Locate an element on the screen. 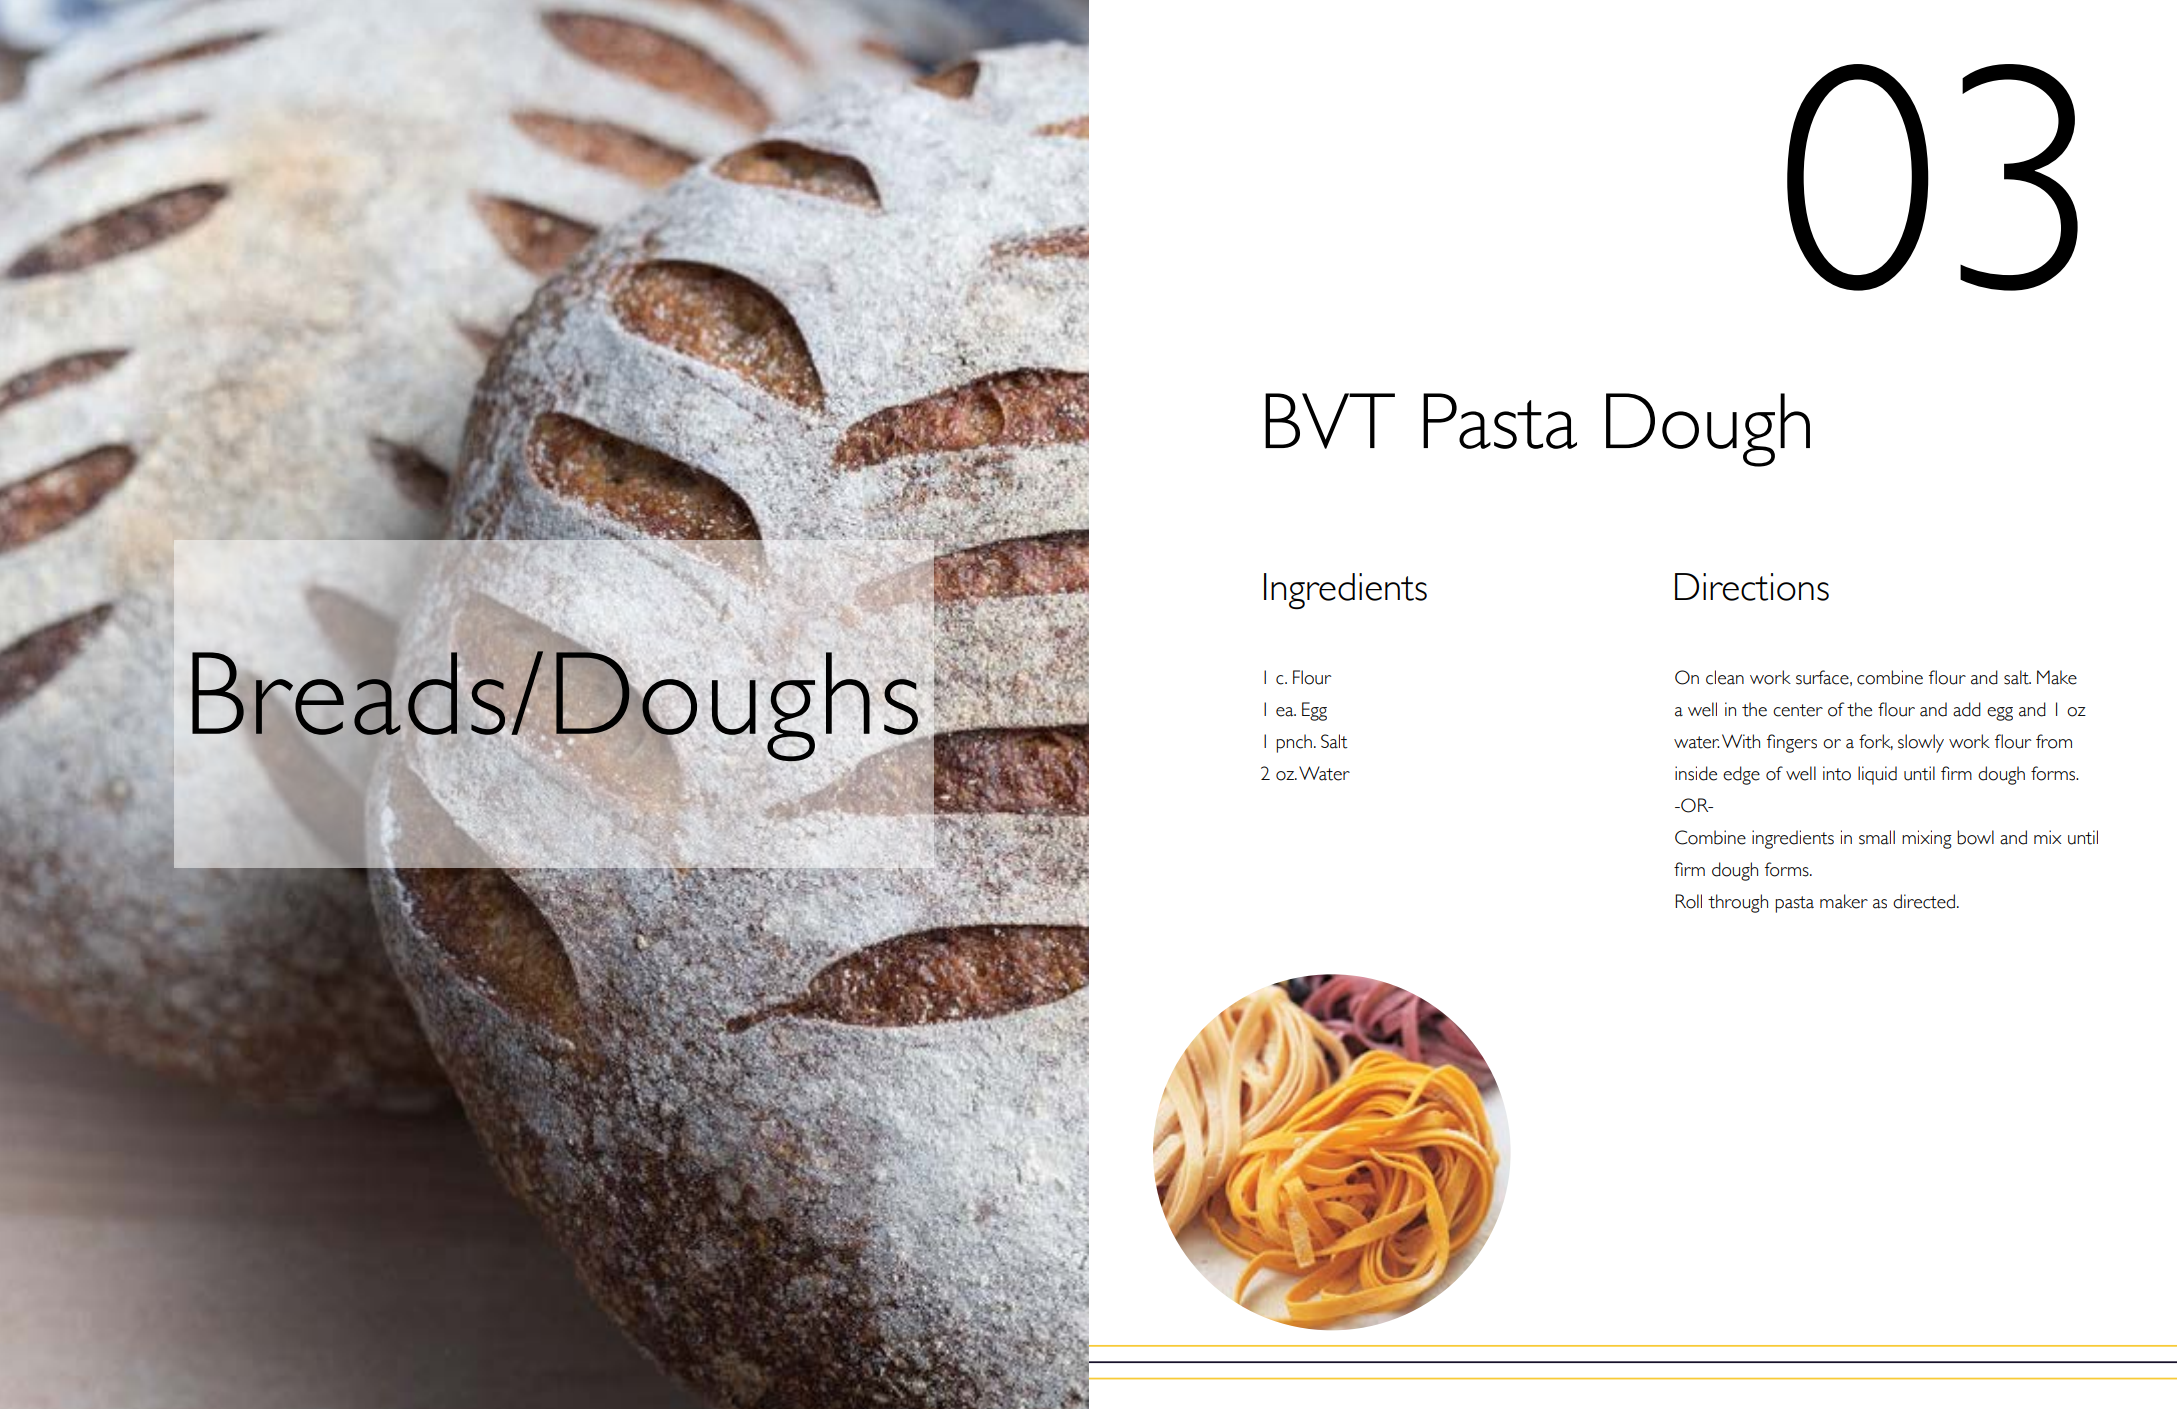  inside is located at coordinates (1696, 773).
